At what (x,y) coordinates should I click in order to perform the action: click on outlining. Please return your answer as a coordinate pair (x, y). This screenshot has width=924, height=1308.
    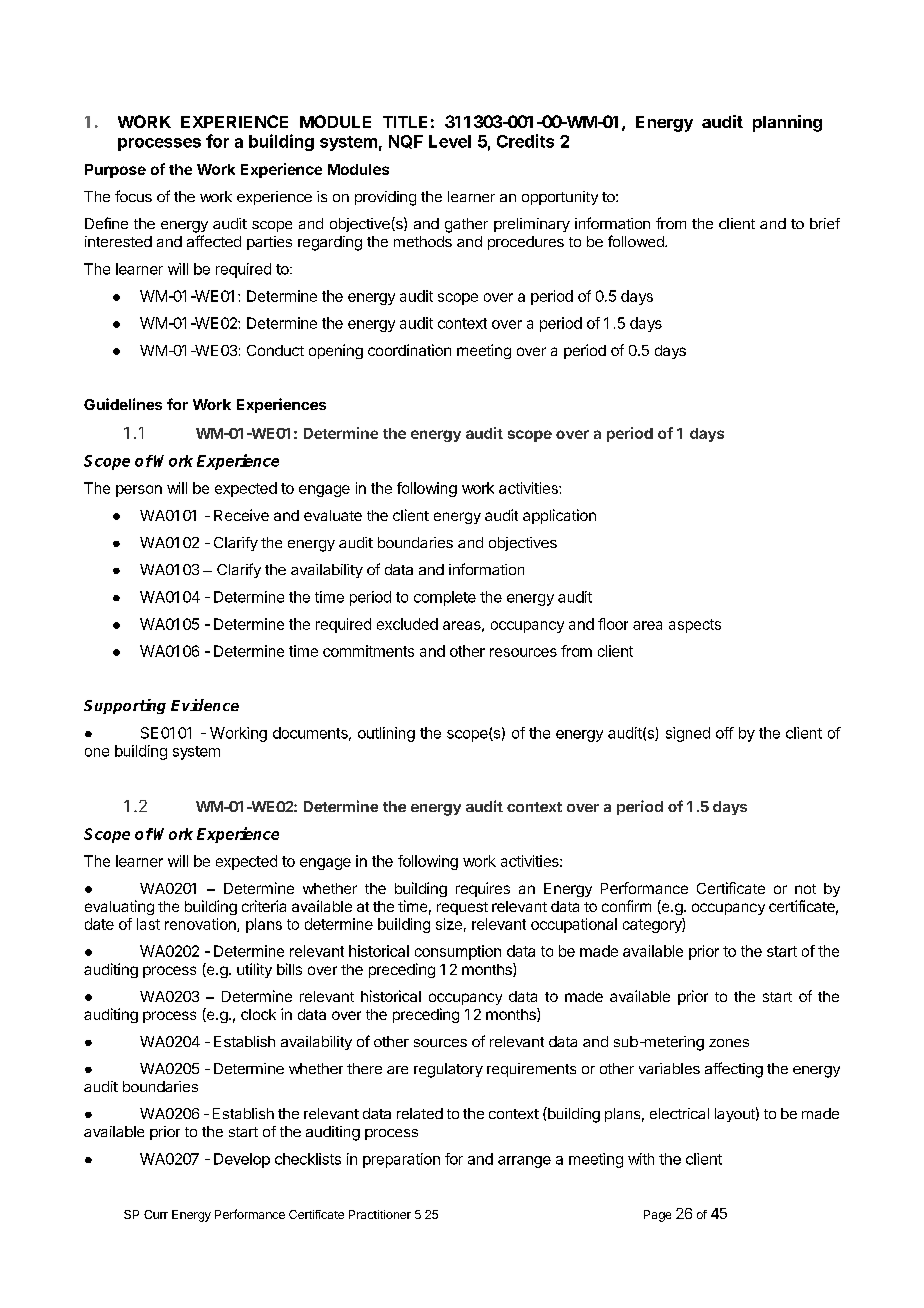
    Looking at the image, I should click on (386, 734).
